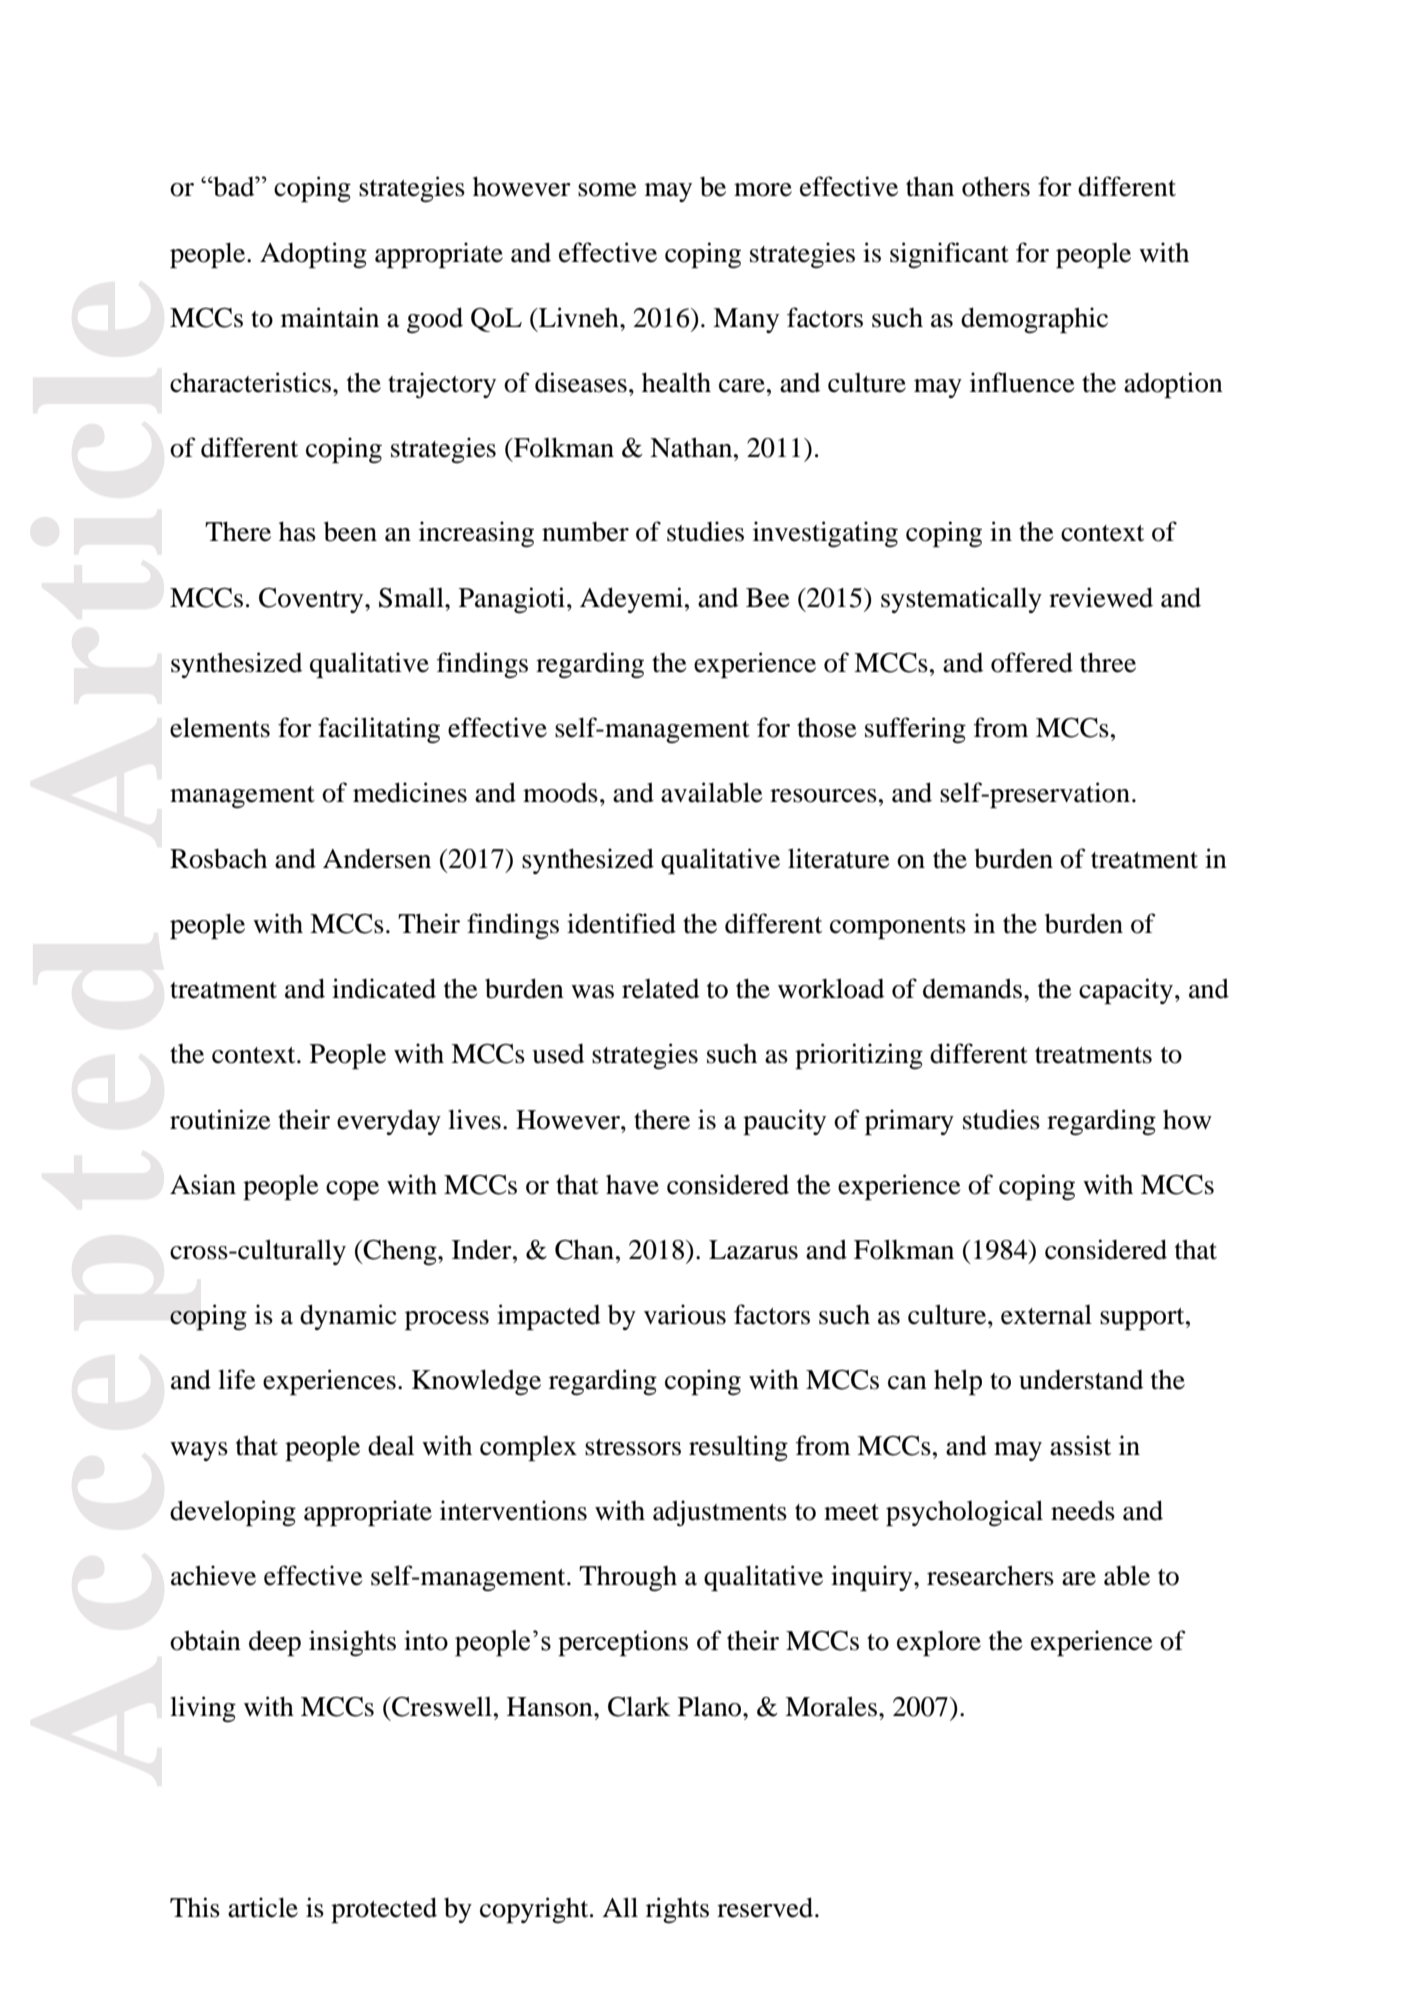  Describe the element at coordinates (660, 989) in the screenshot. I see `related` at that location.
